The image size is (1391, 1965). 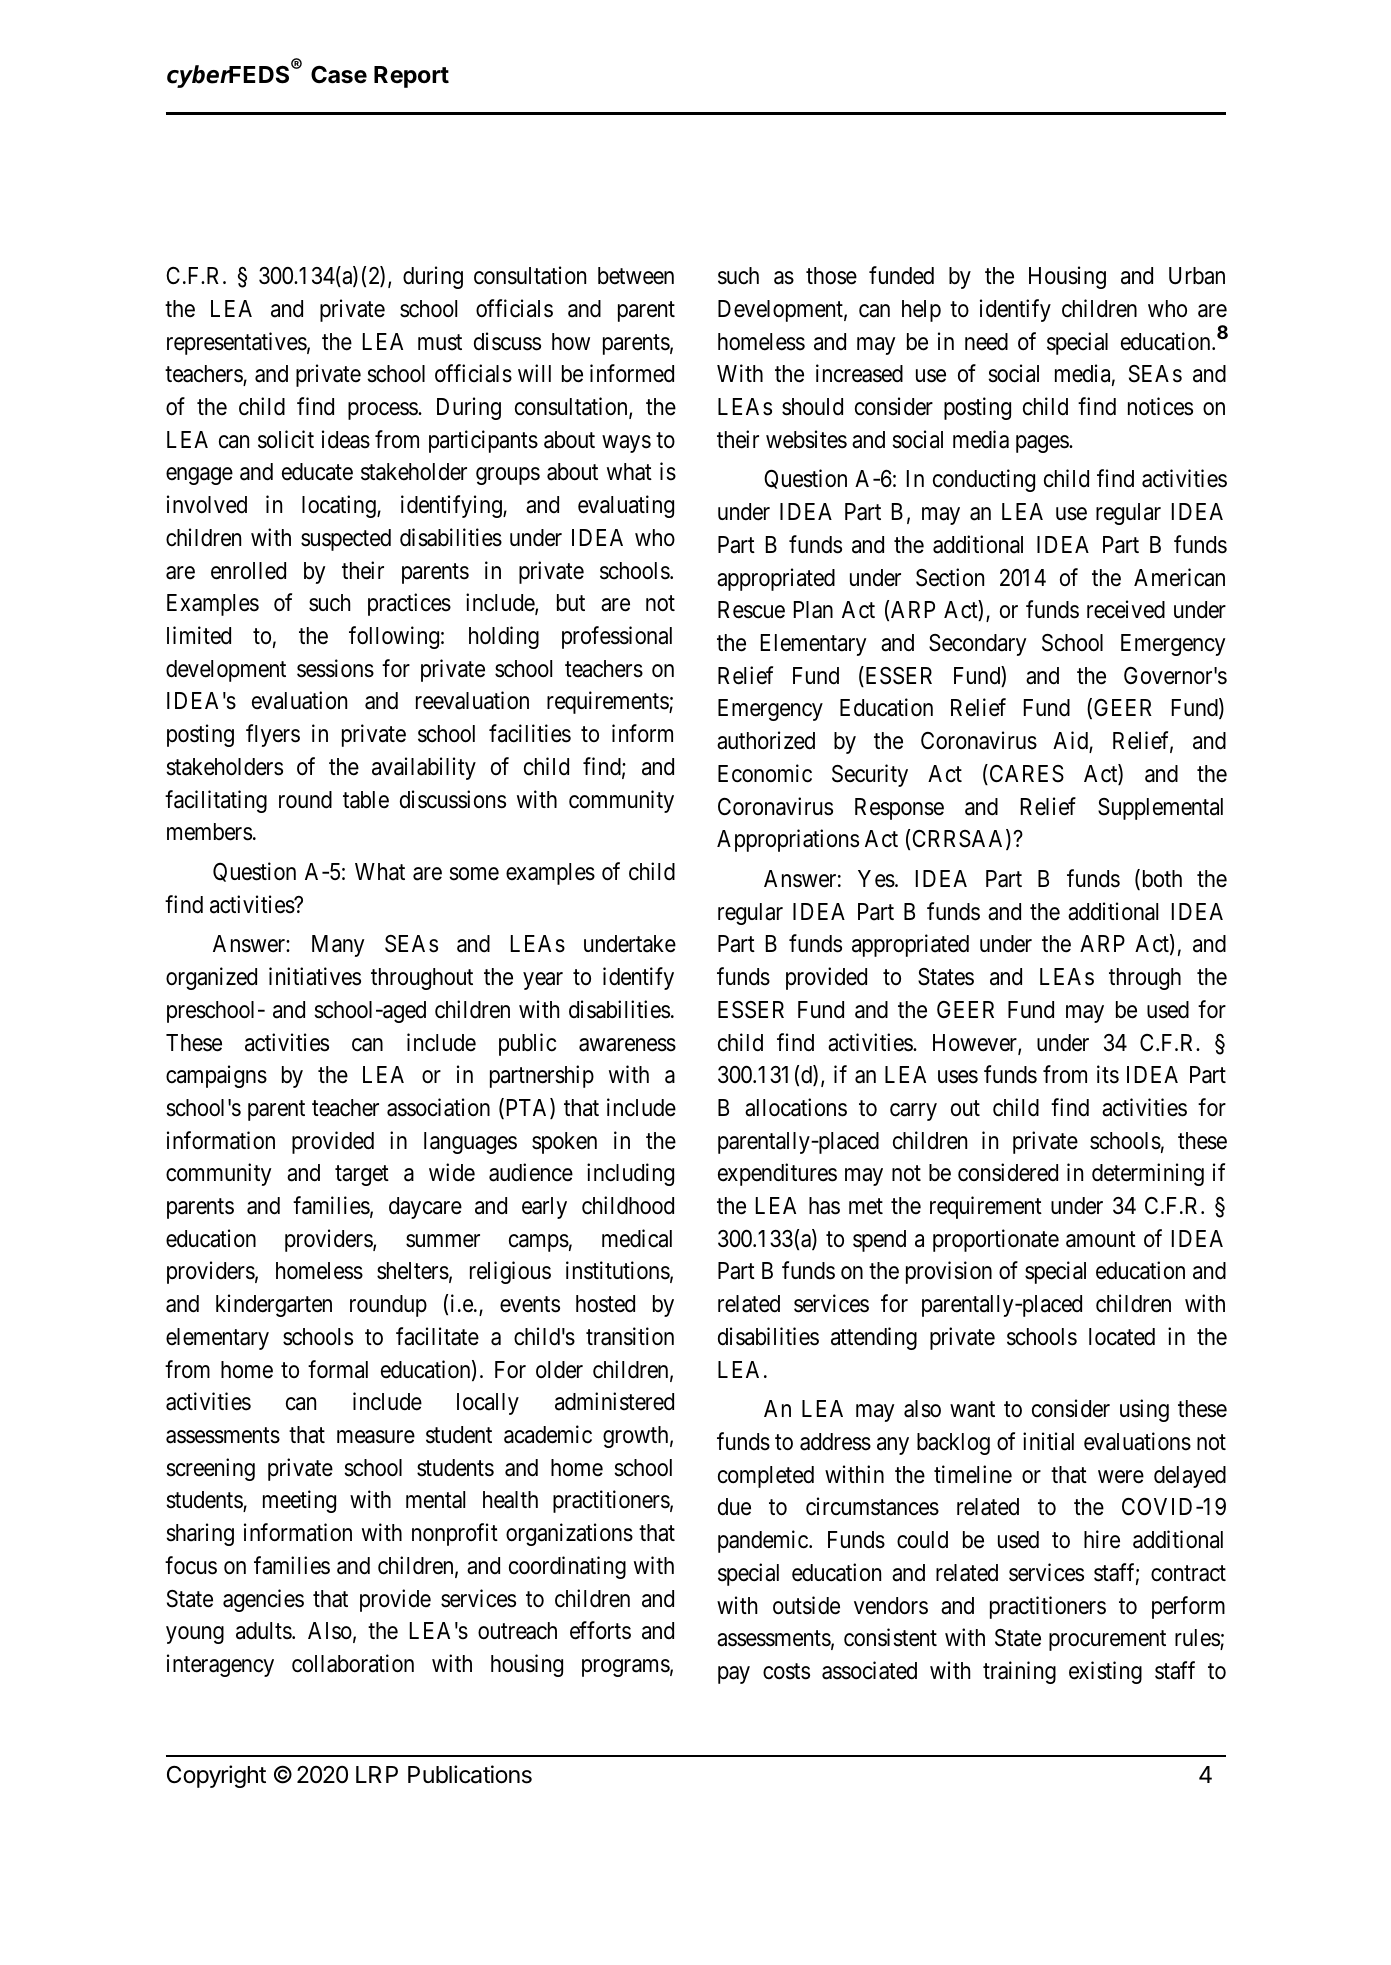 I want to click on Case, so click(x=339, y=75).
